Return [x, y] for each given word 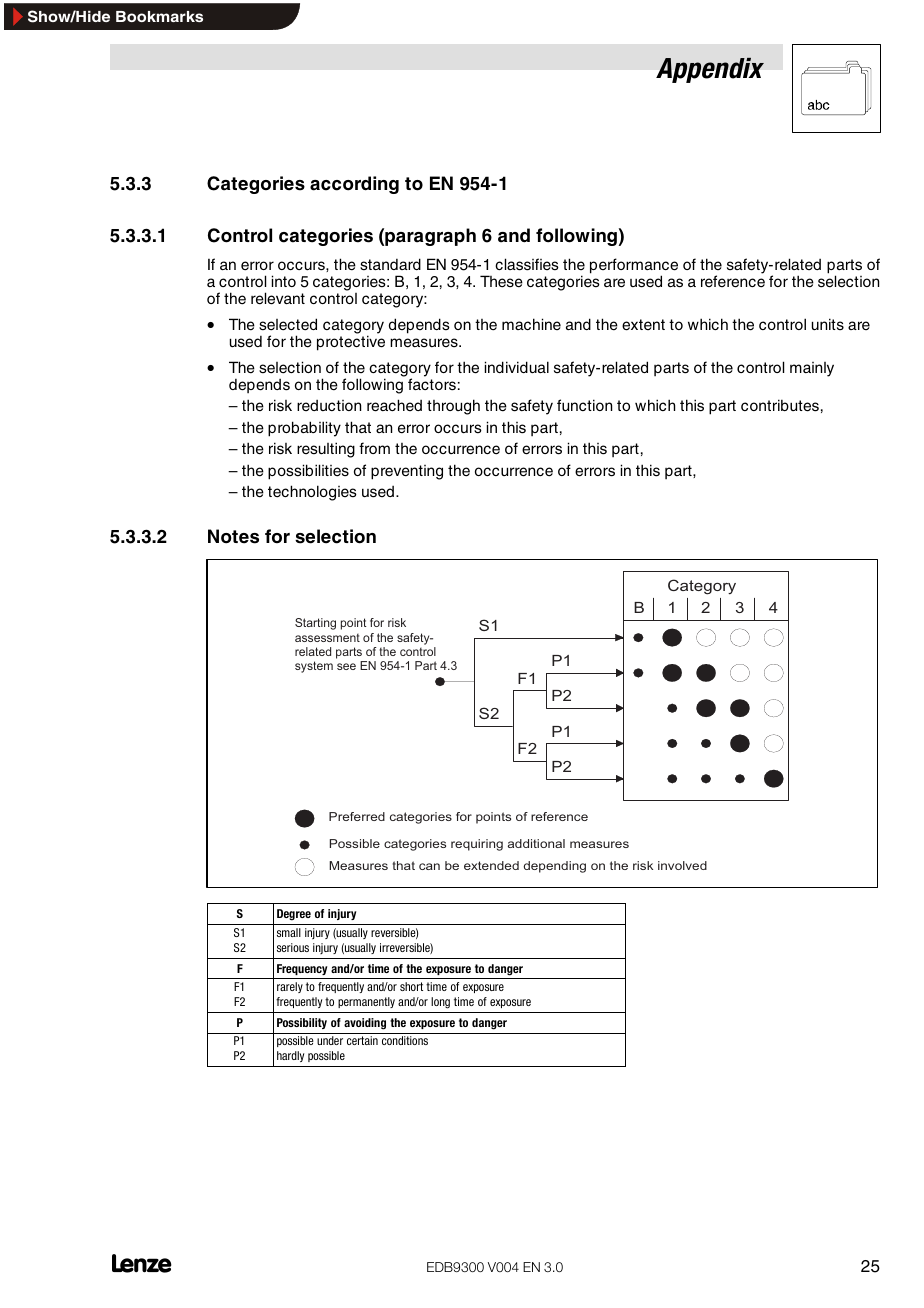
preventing [407, 472]
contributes [780, 405]
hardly [290, 1056]
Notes [233, 536]
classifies [527, 264]
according [354, 185]
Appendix [710, 70]
